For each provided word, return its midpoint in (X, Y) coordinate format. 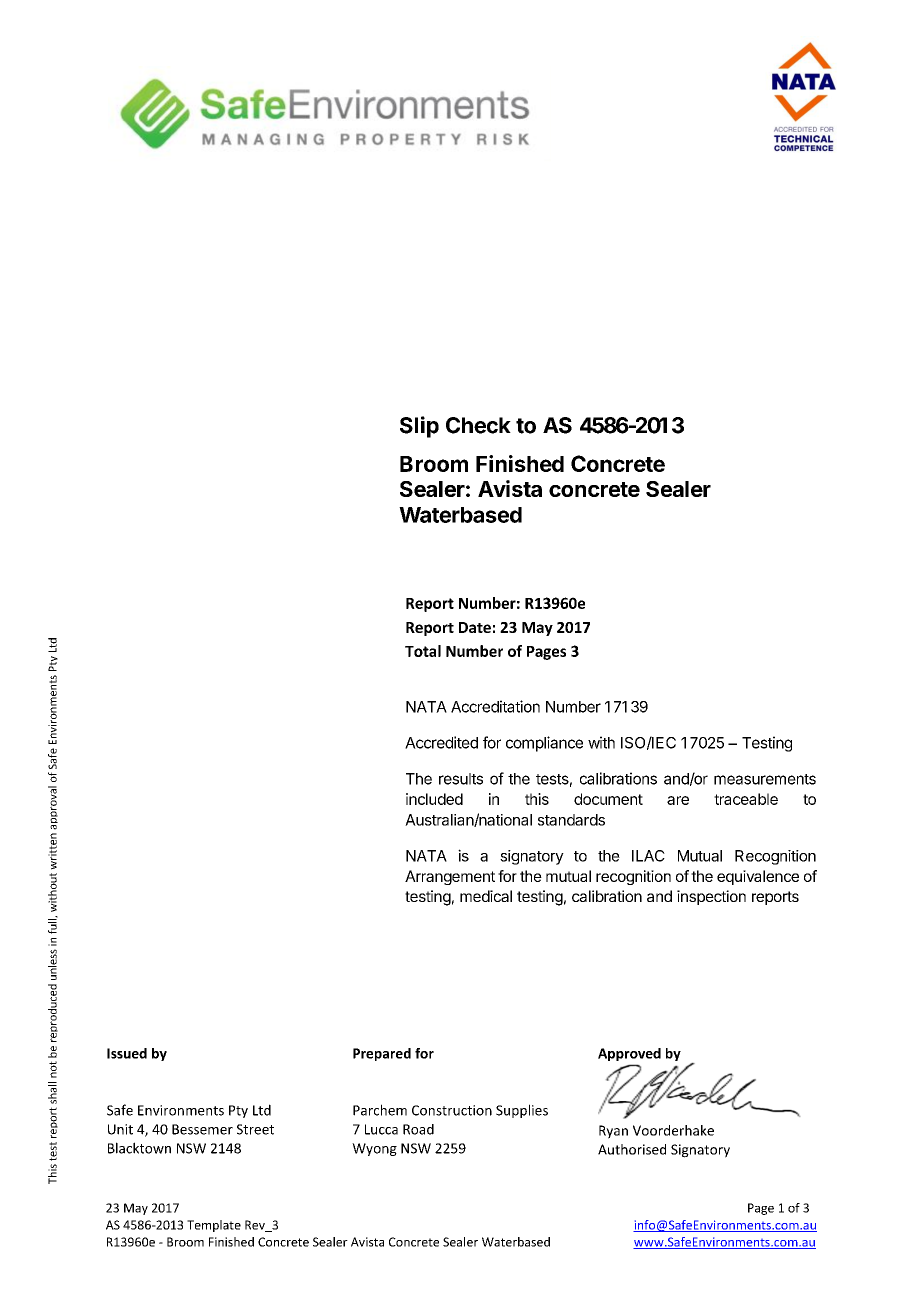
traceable (746, 799)
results (461, 779)
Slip (419, 427)
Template (214, 1226)
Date (475, 627)
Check (478, 425)
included (434, 799)
